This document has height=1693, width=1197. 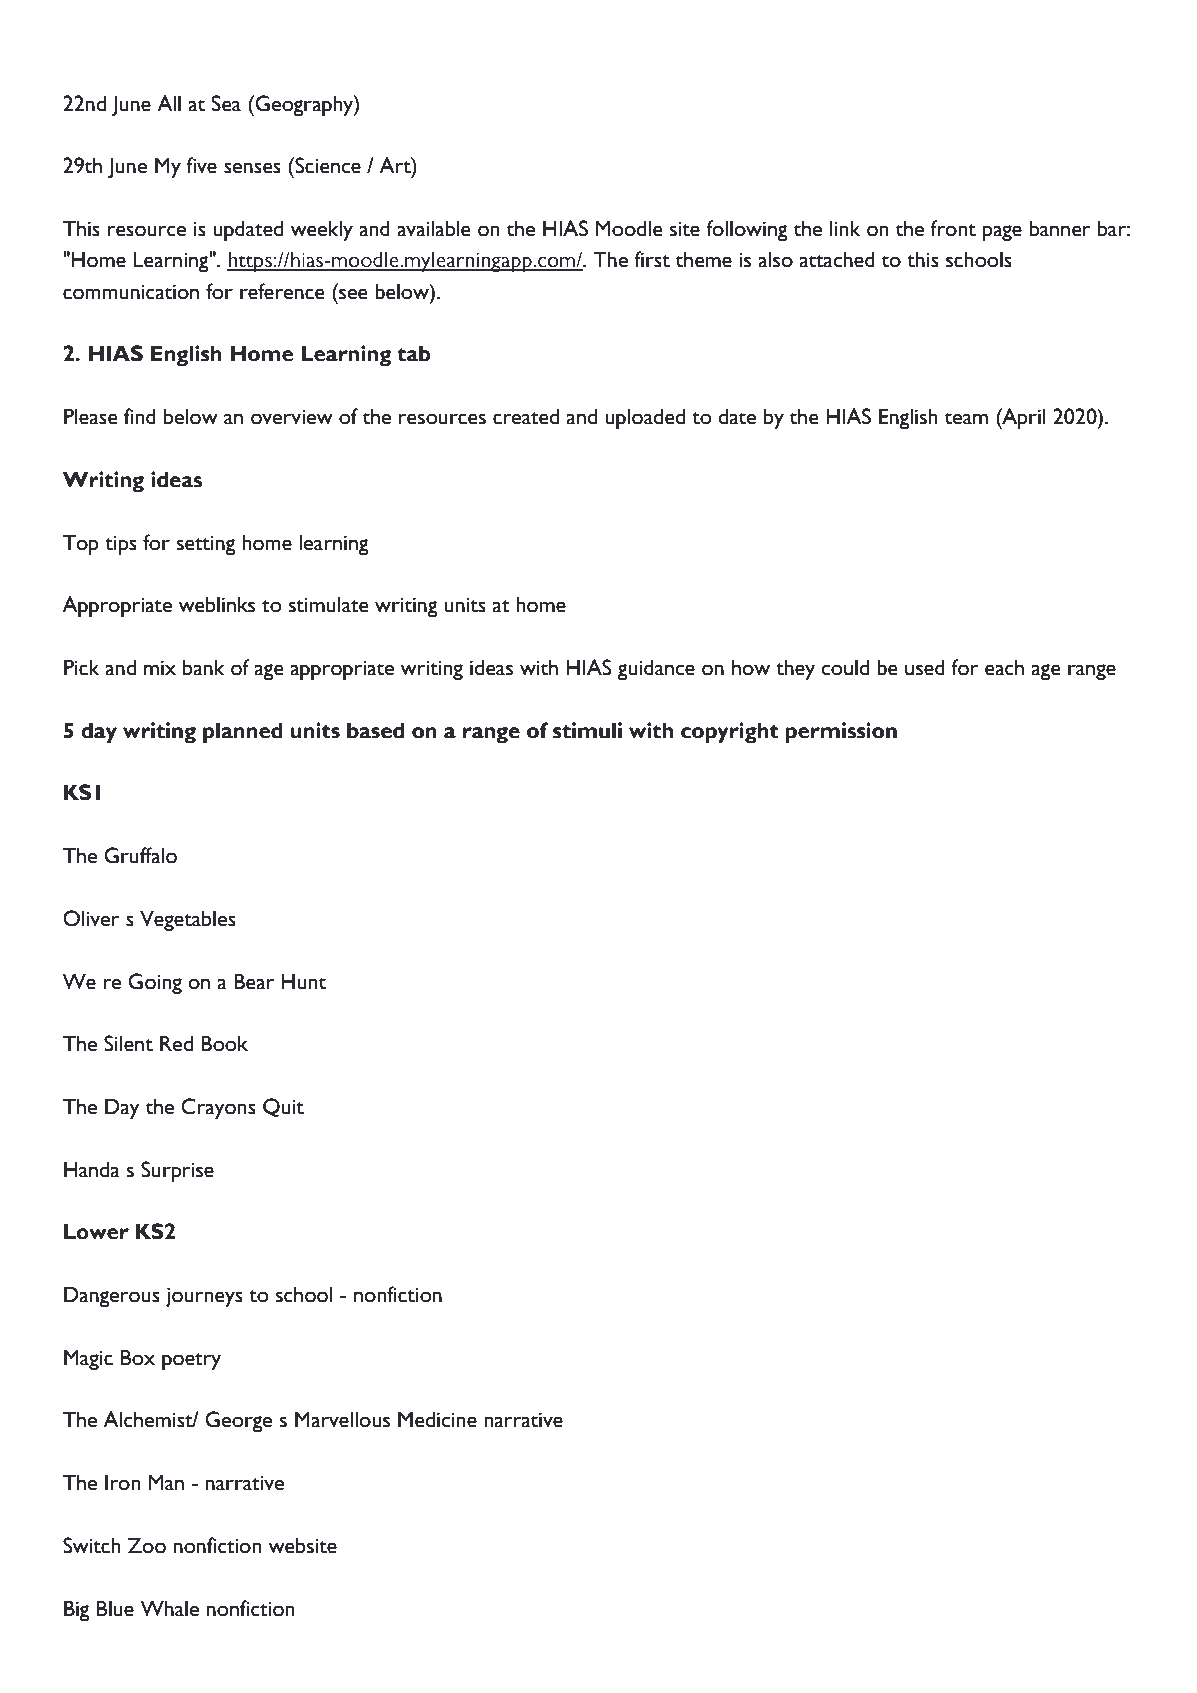 What do you see at coordinates (342, 1419) in the document?
I see `Marvellous` at bounding box center [342, 1419].
